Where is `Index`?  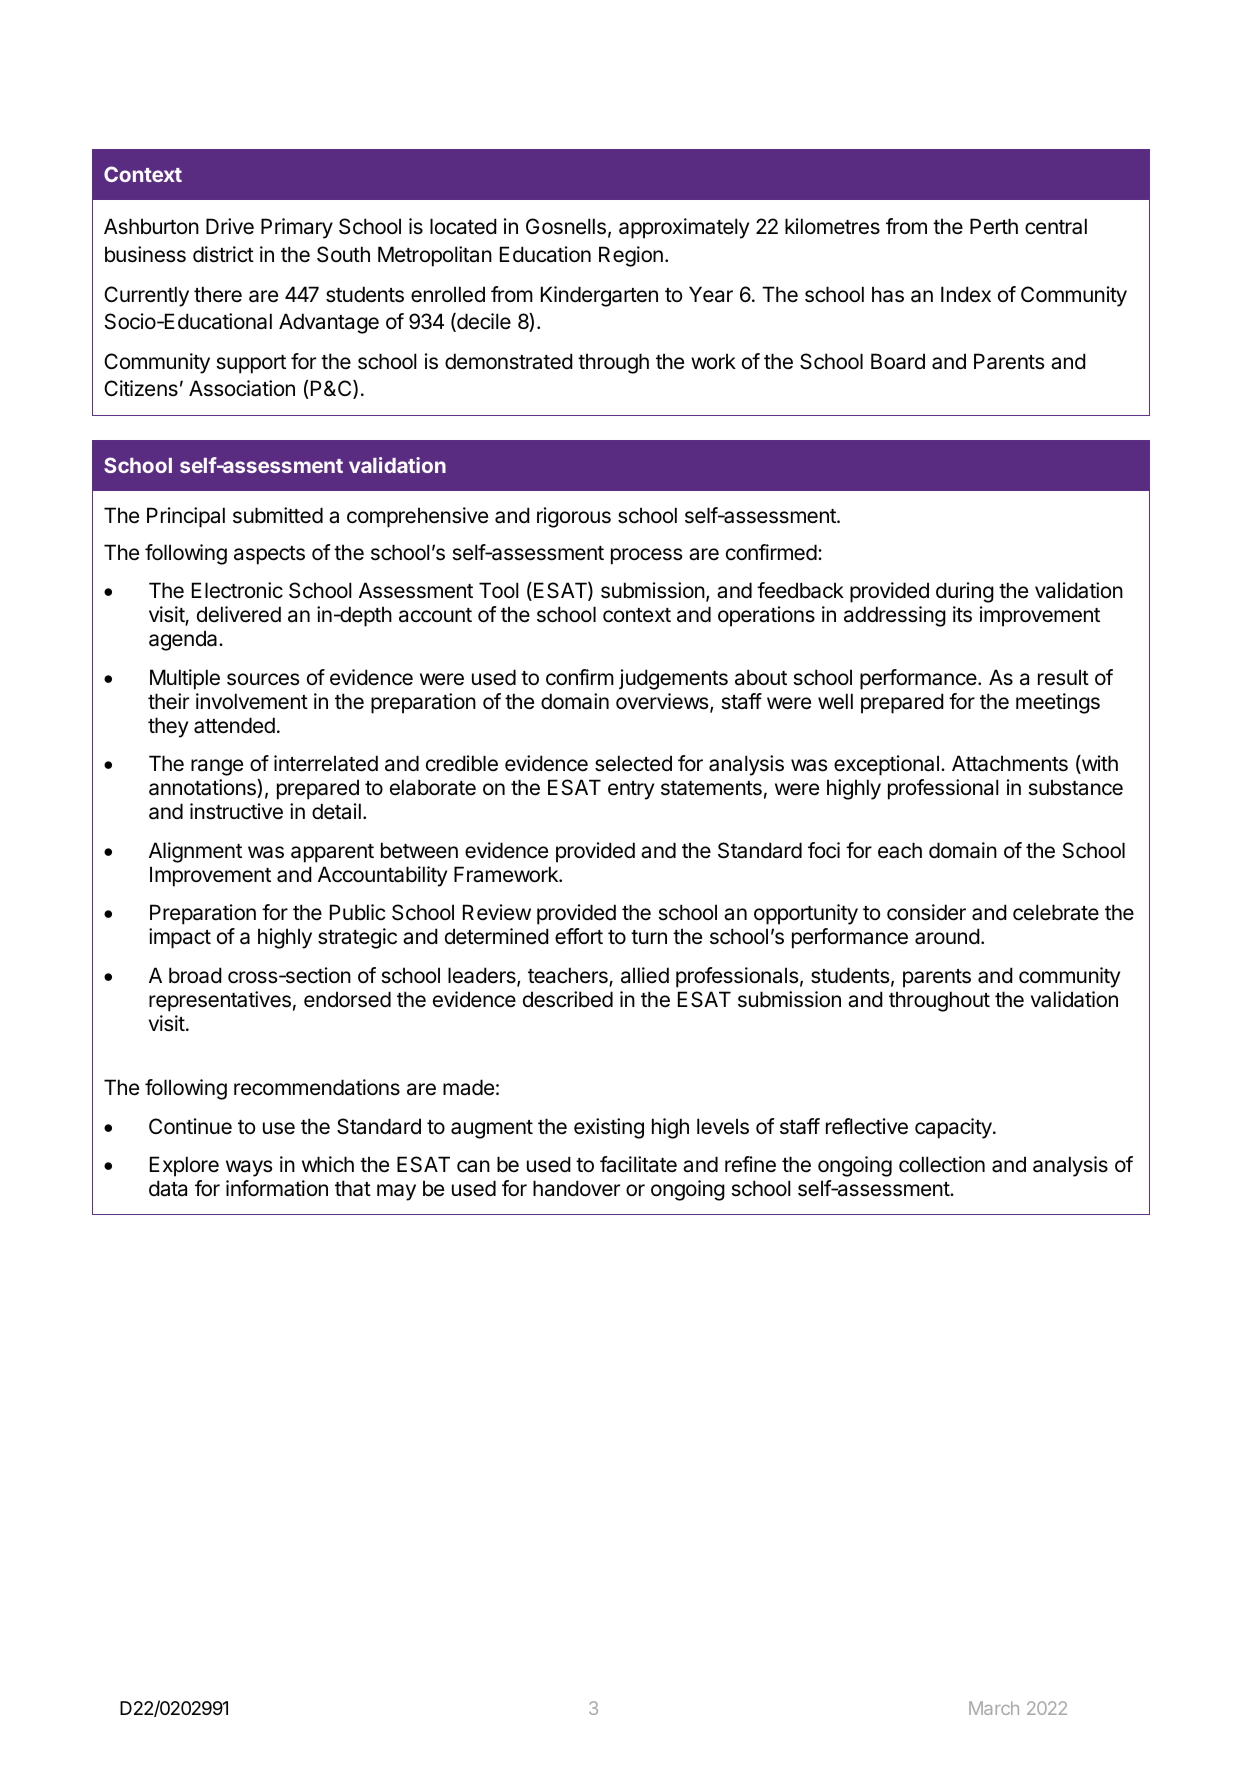
Index is located at coordinates (966, 294).
